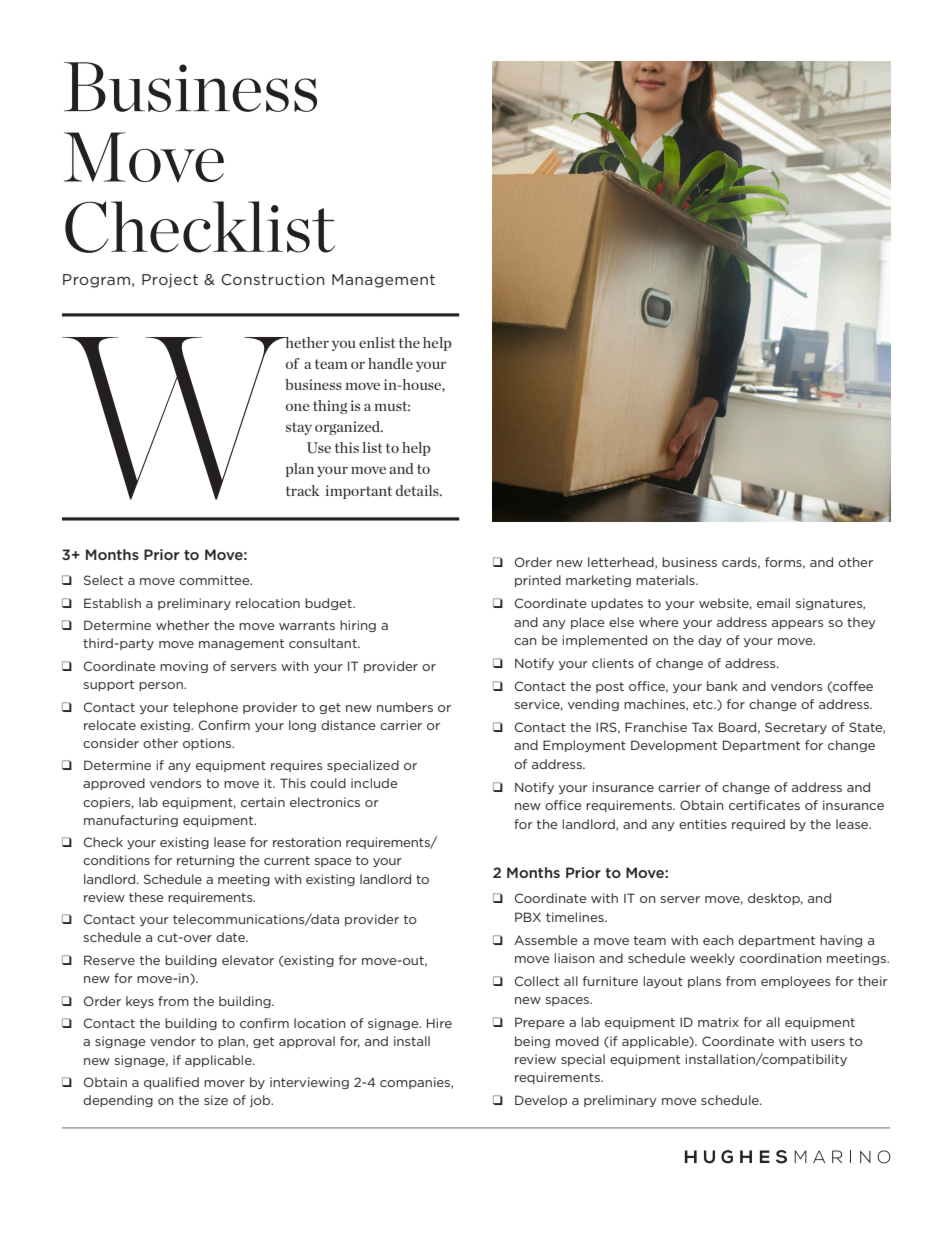  I want to click on thing, so click(330, 407).
